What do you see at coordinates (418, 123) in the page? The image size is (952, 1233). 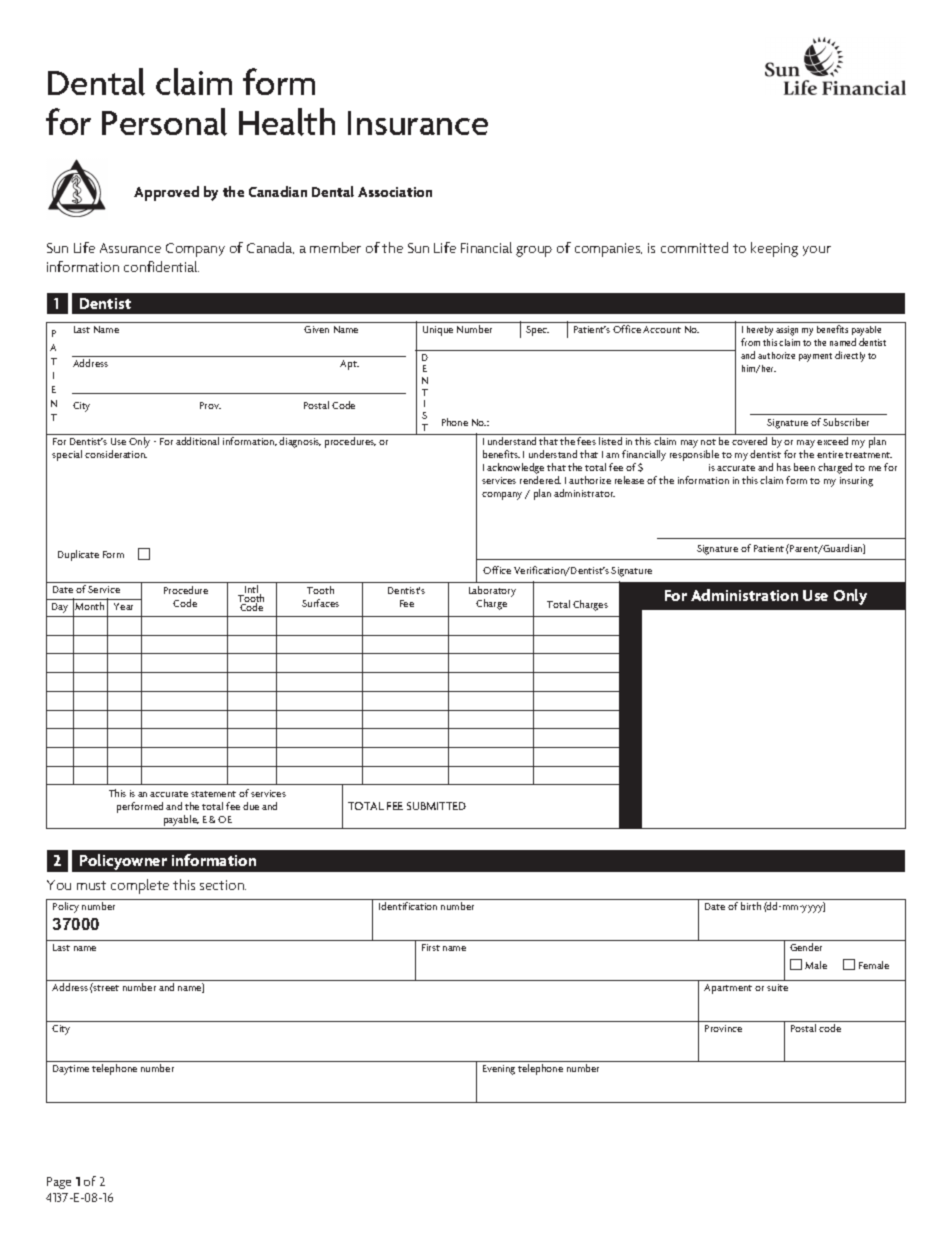 I see `Insurance` at bounding box center [418, 123].
